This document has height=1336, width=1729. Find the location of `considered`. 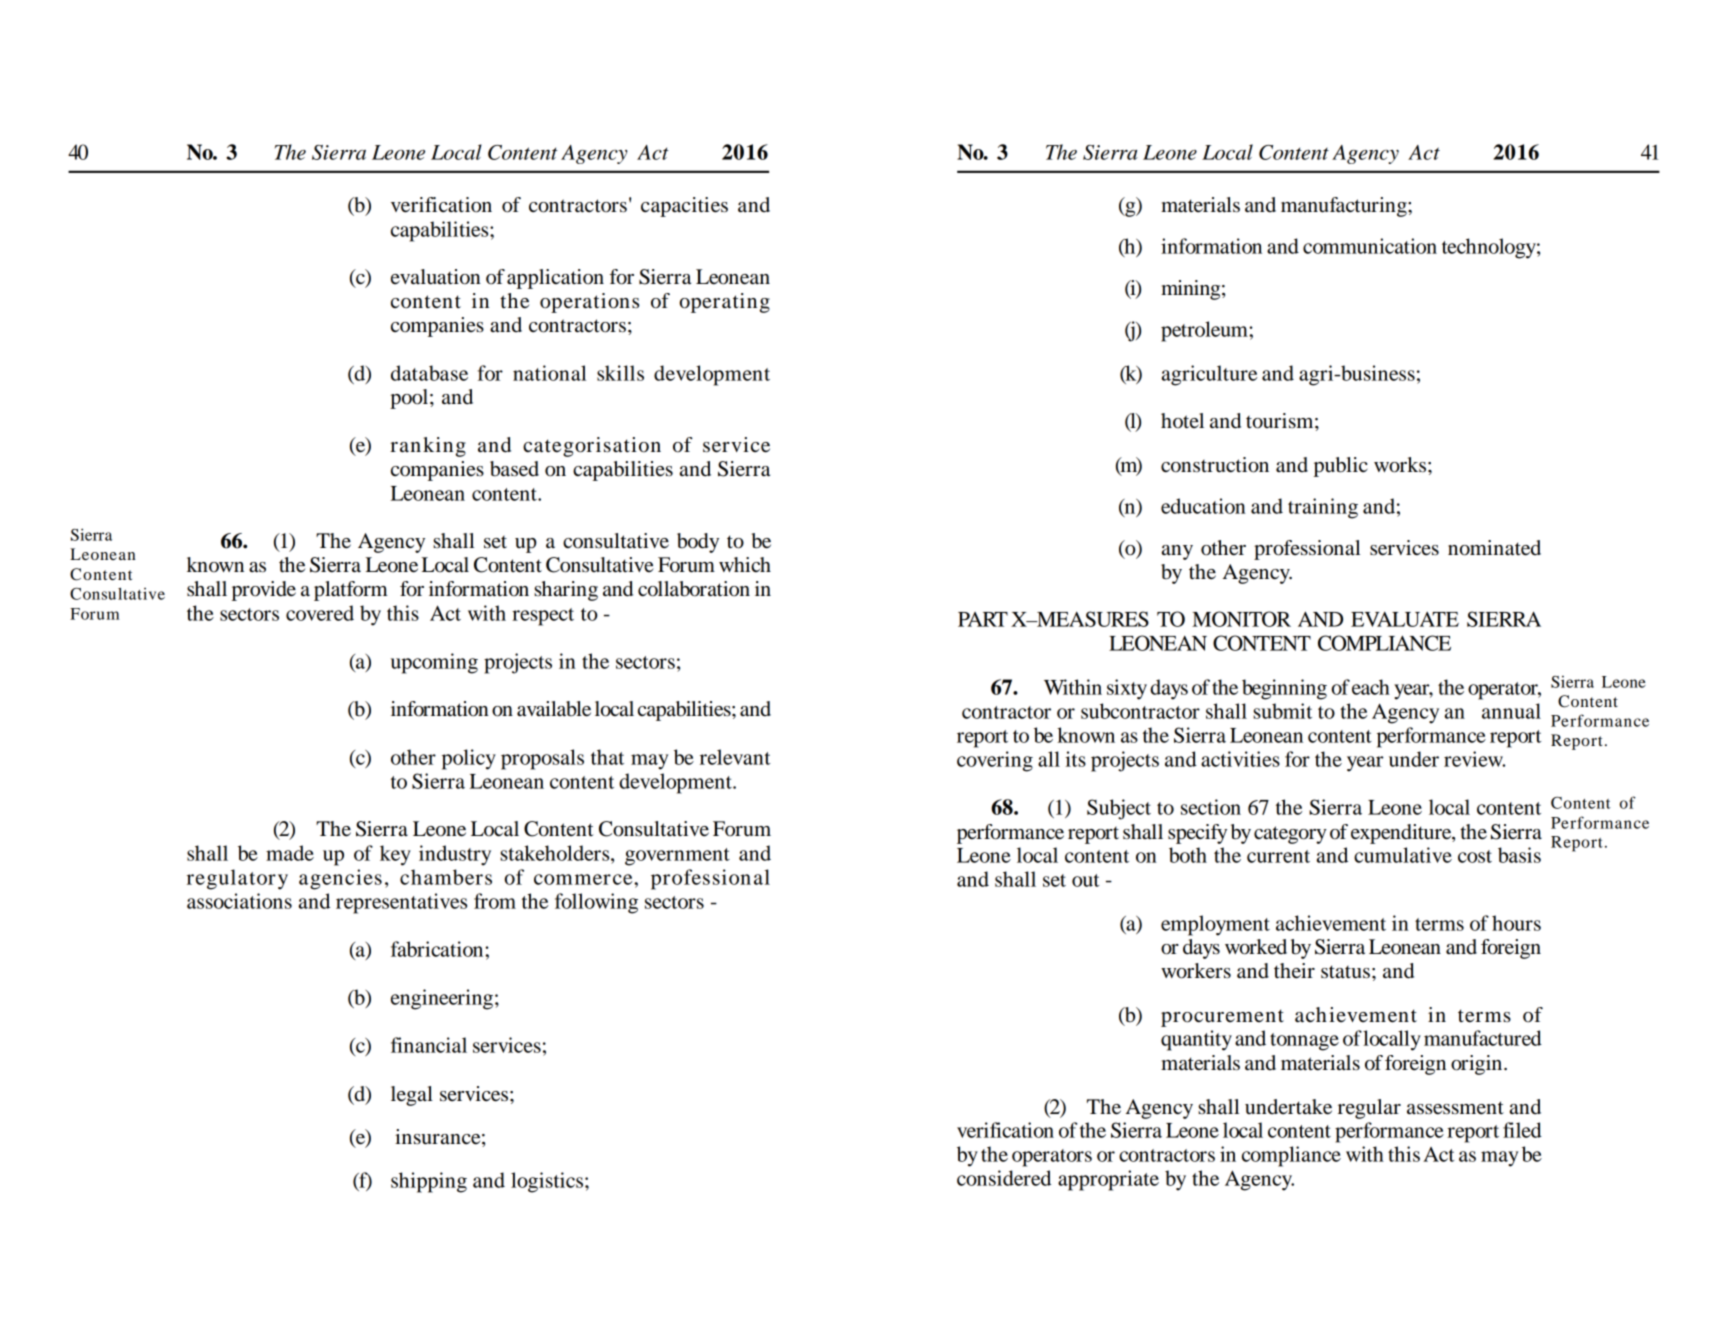

considered is located at coordinates (1004, 1178).
